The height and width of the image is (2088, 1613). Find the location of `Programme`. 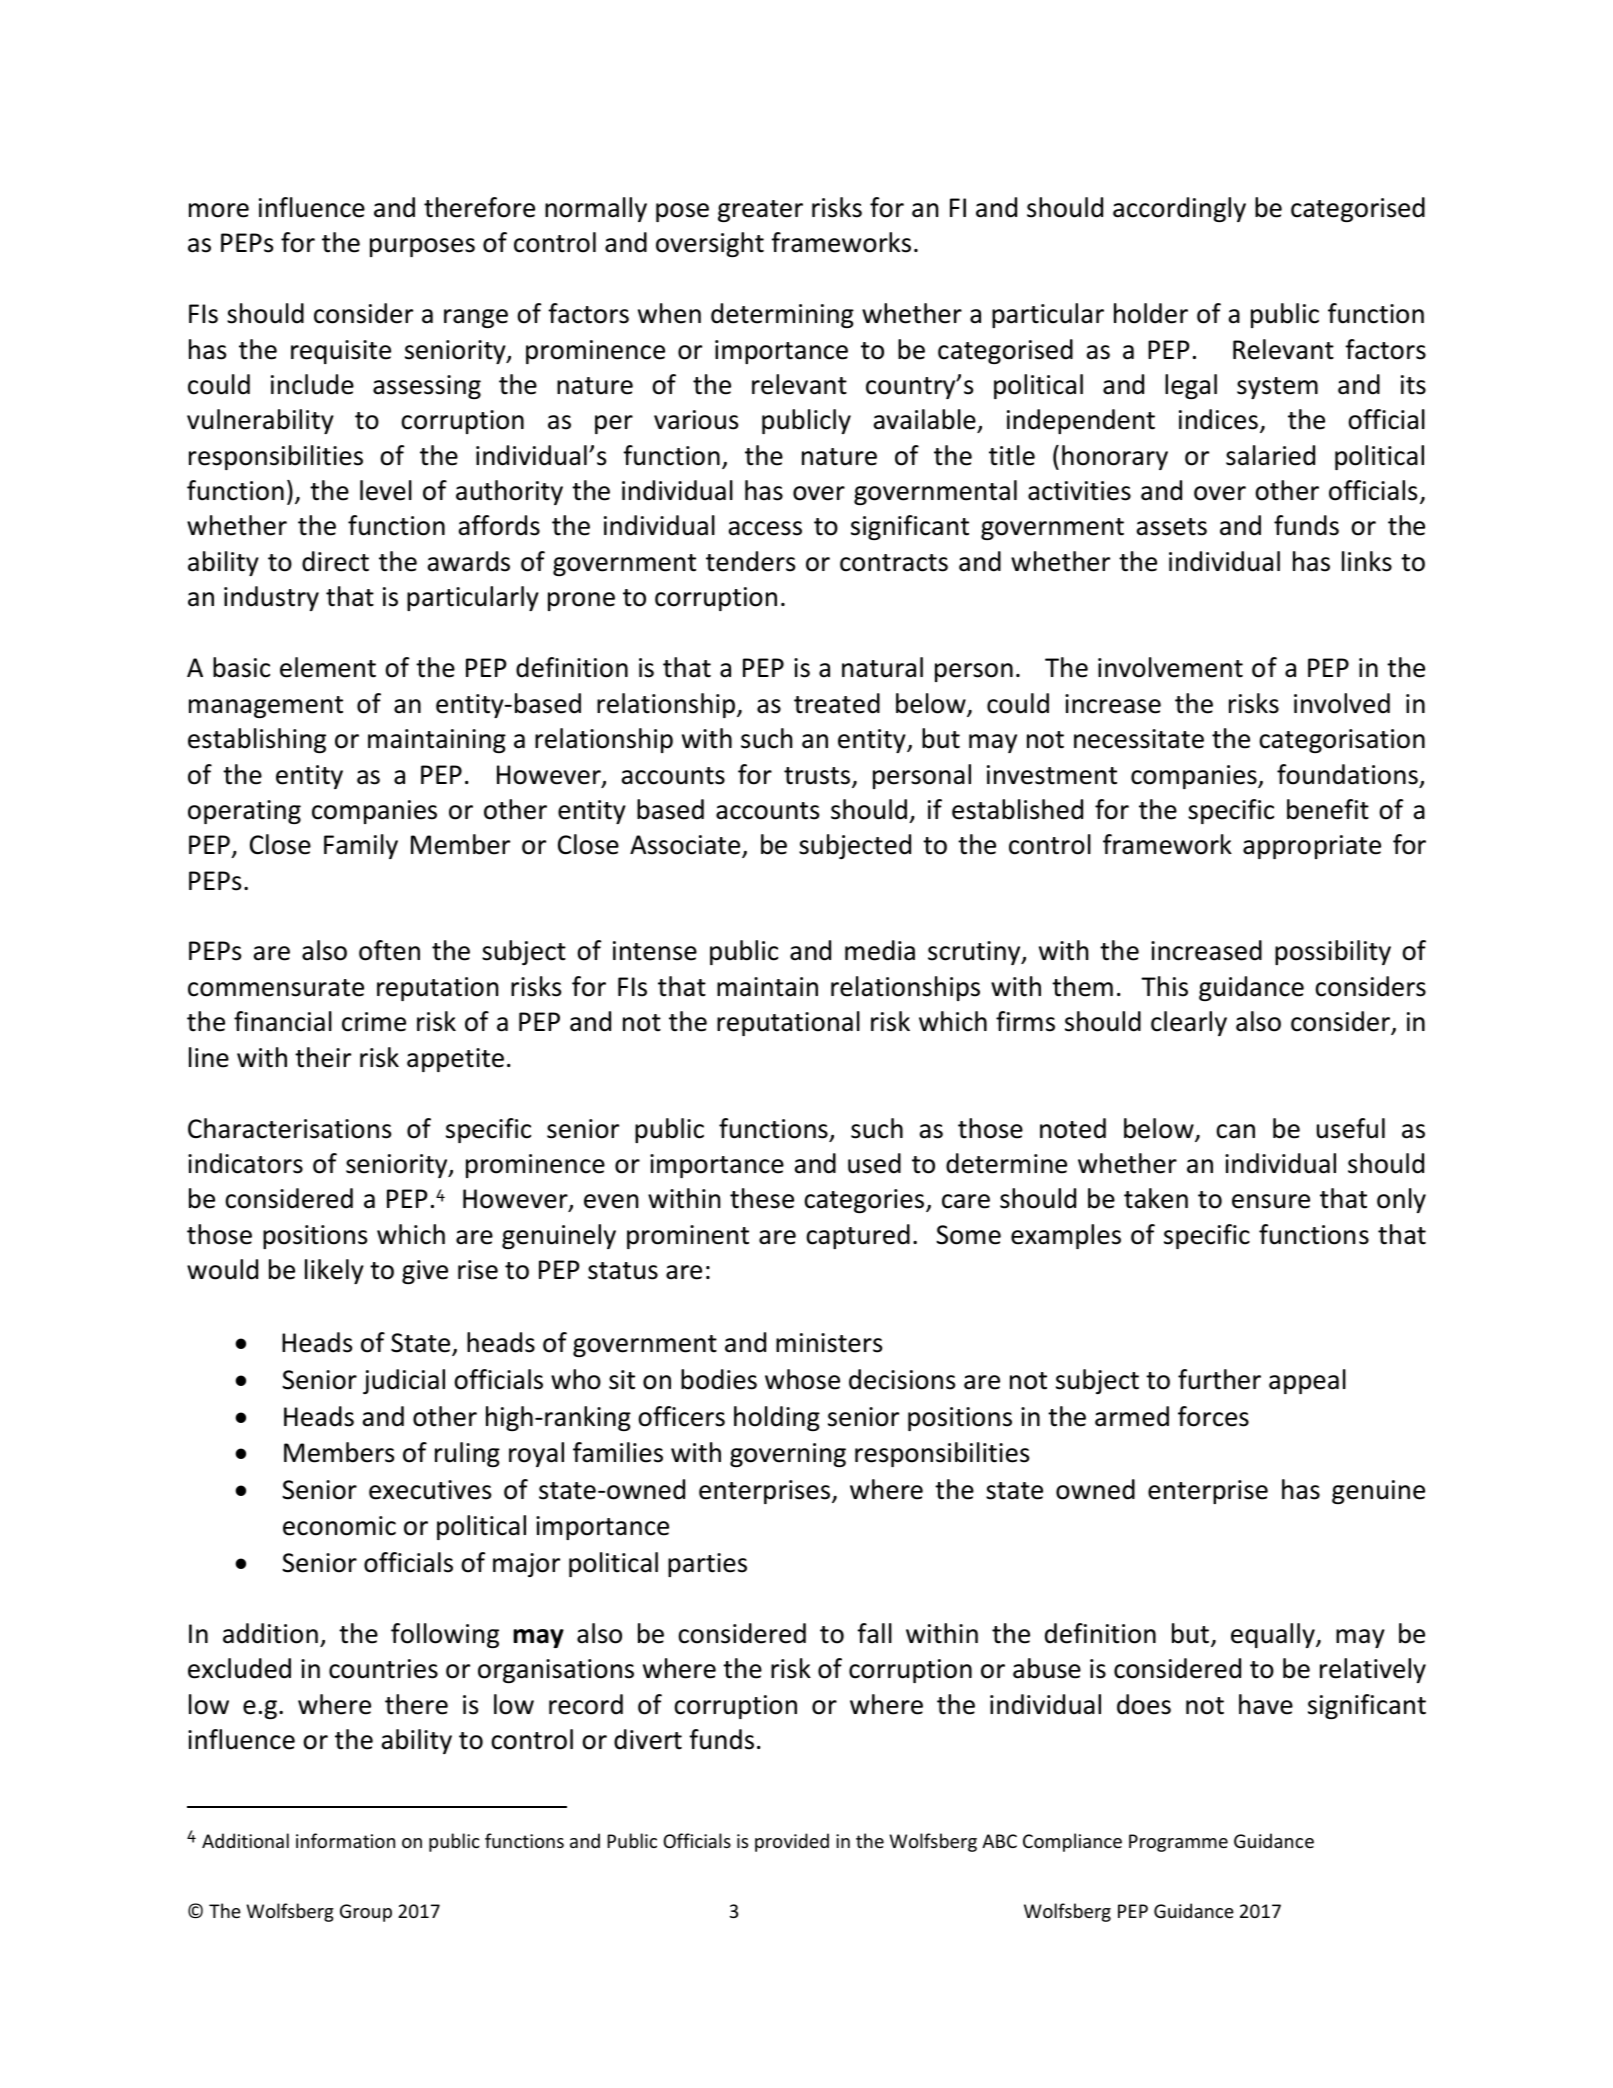

Programme is located at coordinates (1178, 1843).
